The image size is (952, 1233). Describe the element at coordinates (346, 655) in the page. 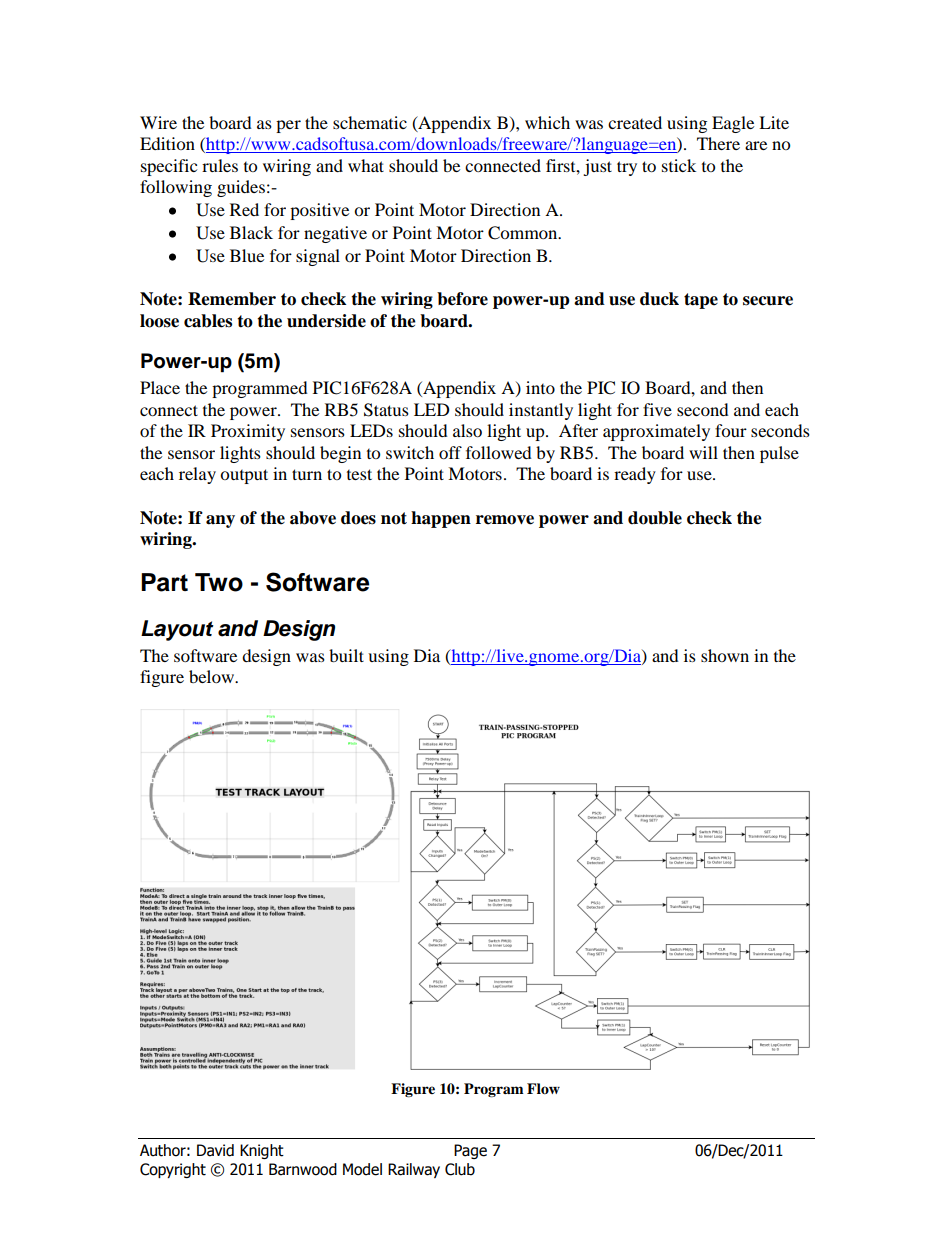

I see `built` at that location.
